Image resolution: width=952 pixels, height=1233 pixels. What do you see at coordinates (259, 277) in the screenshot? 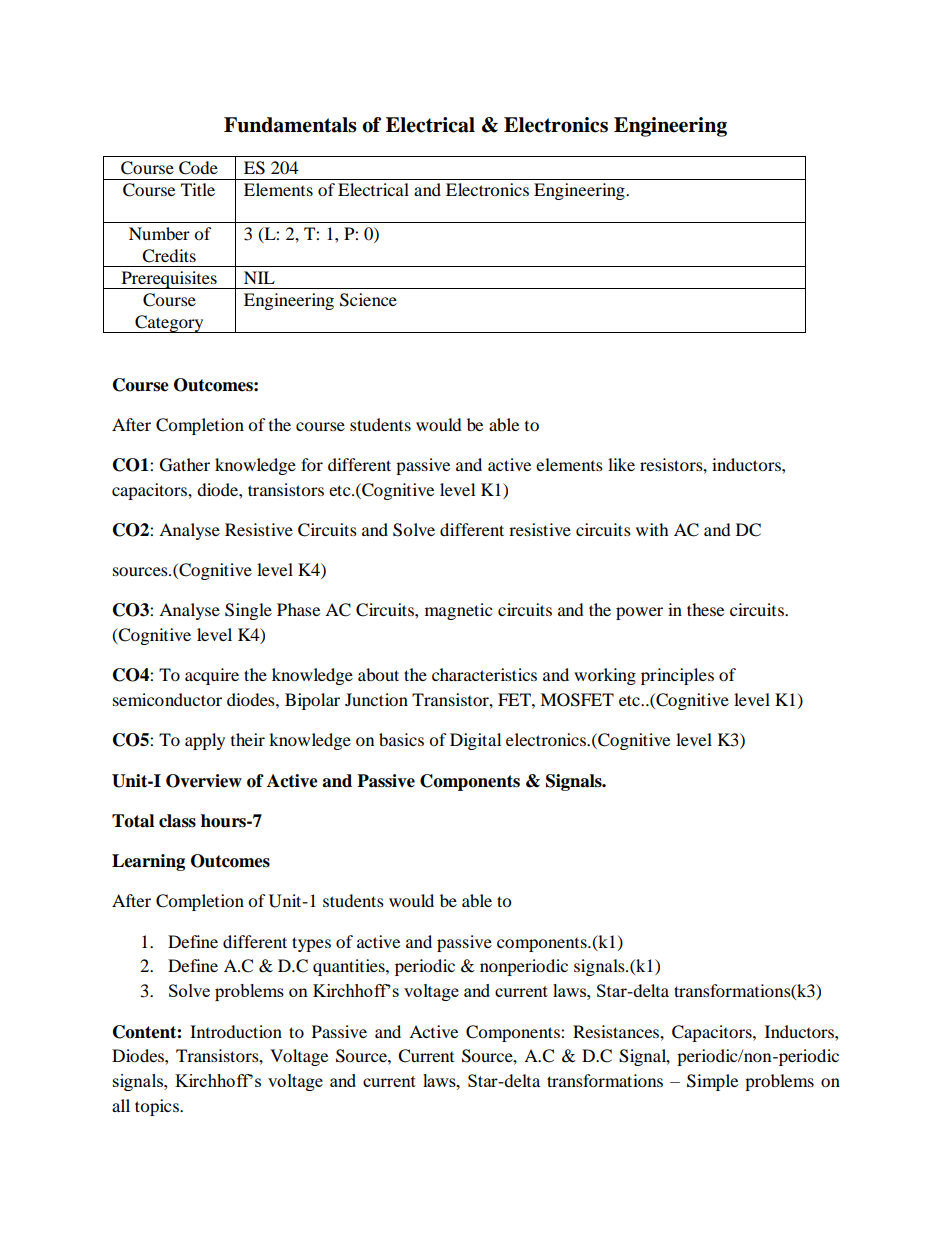
I see `NIL` at bounding box center [259, 277].
